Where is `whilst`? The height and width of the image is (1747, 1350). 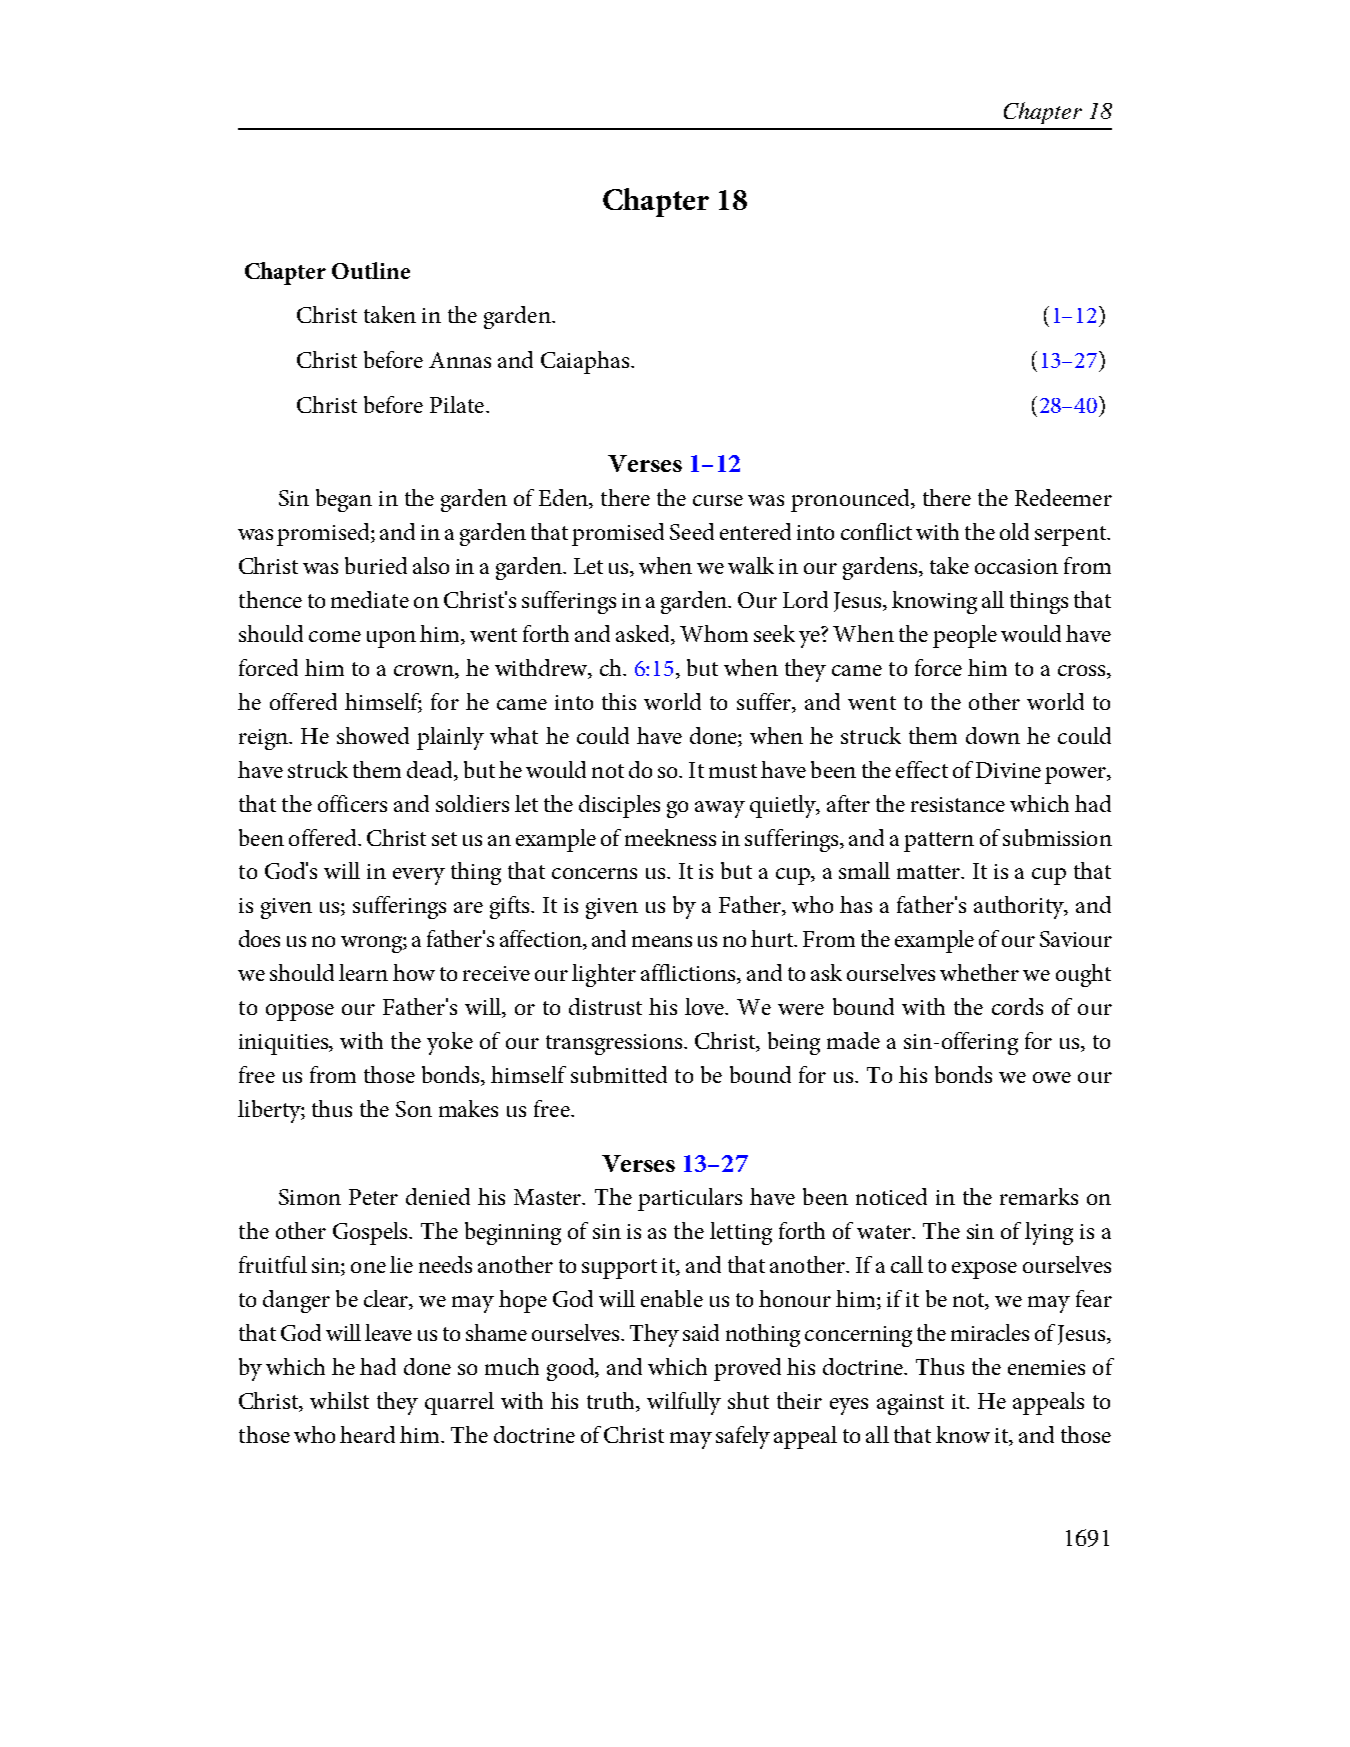
whilst is located at coordinates (339, 1400).
